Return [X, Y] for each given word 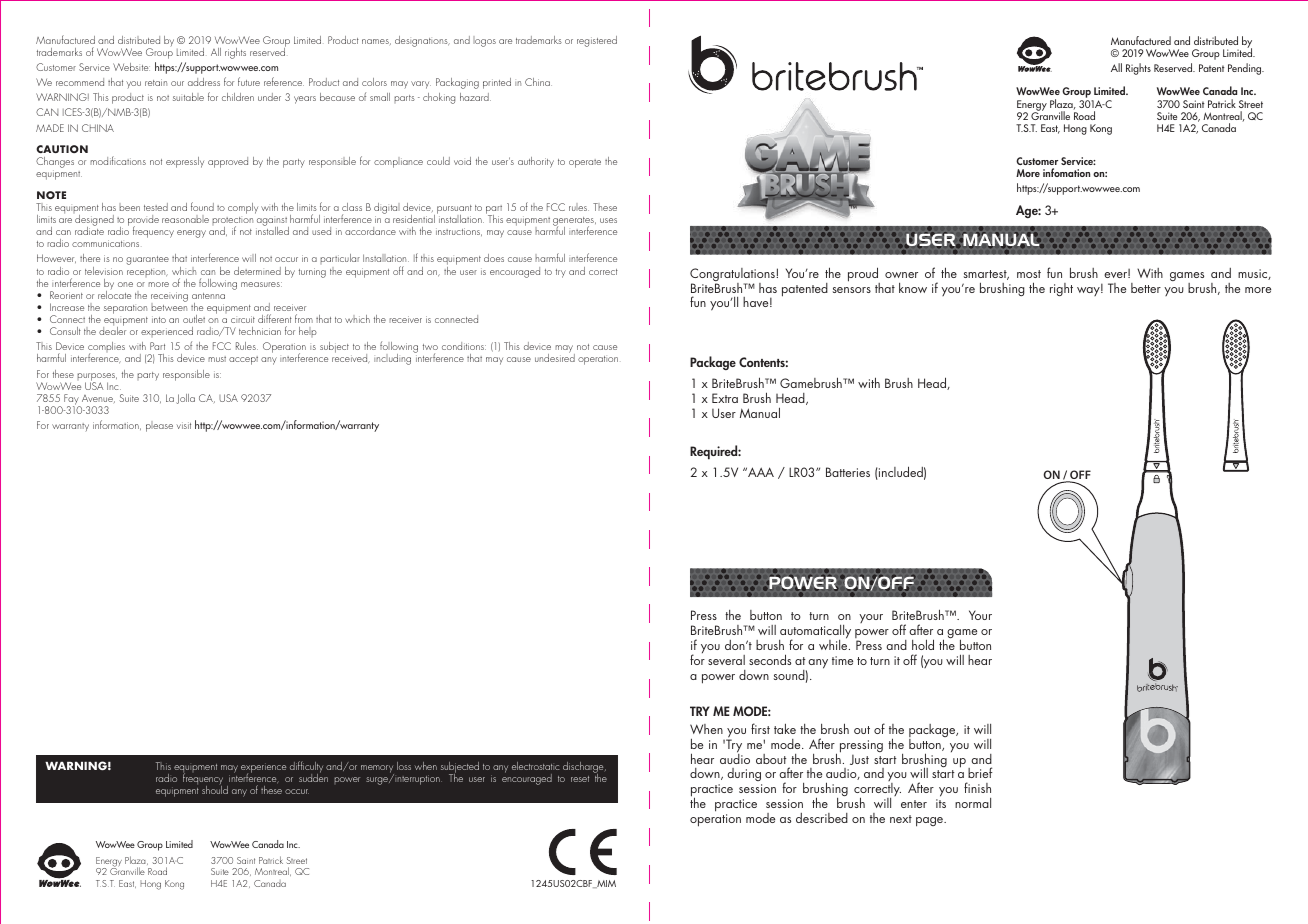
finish [977, 787]
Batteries [848, 472]
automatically [815, 633]
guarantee [147, 260]
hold [923, 644]
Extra [725, 398]
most [1029, 274]
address [204, 82]
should [215, 790]
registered [597, 41]
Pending [1246, 69]
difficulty [306, 768]
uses [608, 220]
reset [580, 779]
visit [184, 425]
